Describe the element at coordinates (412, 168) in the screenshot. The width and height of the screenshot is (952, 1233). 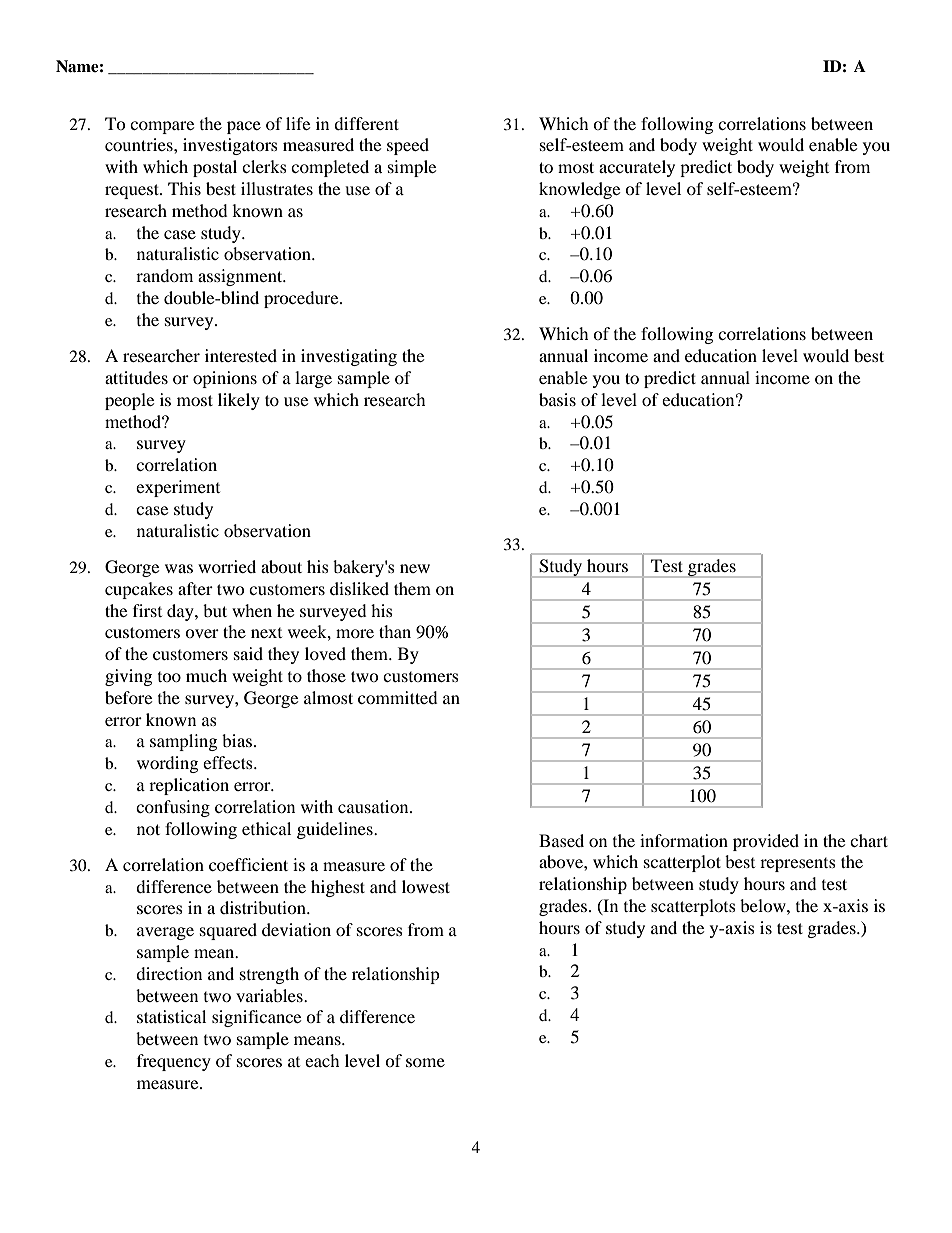
I see `simple` at that location.
